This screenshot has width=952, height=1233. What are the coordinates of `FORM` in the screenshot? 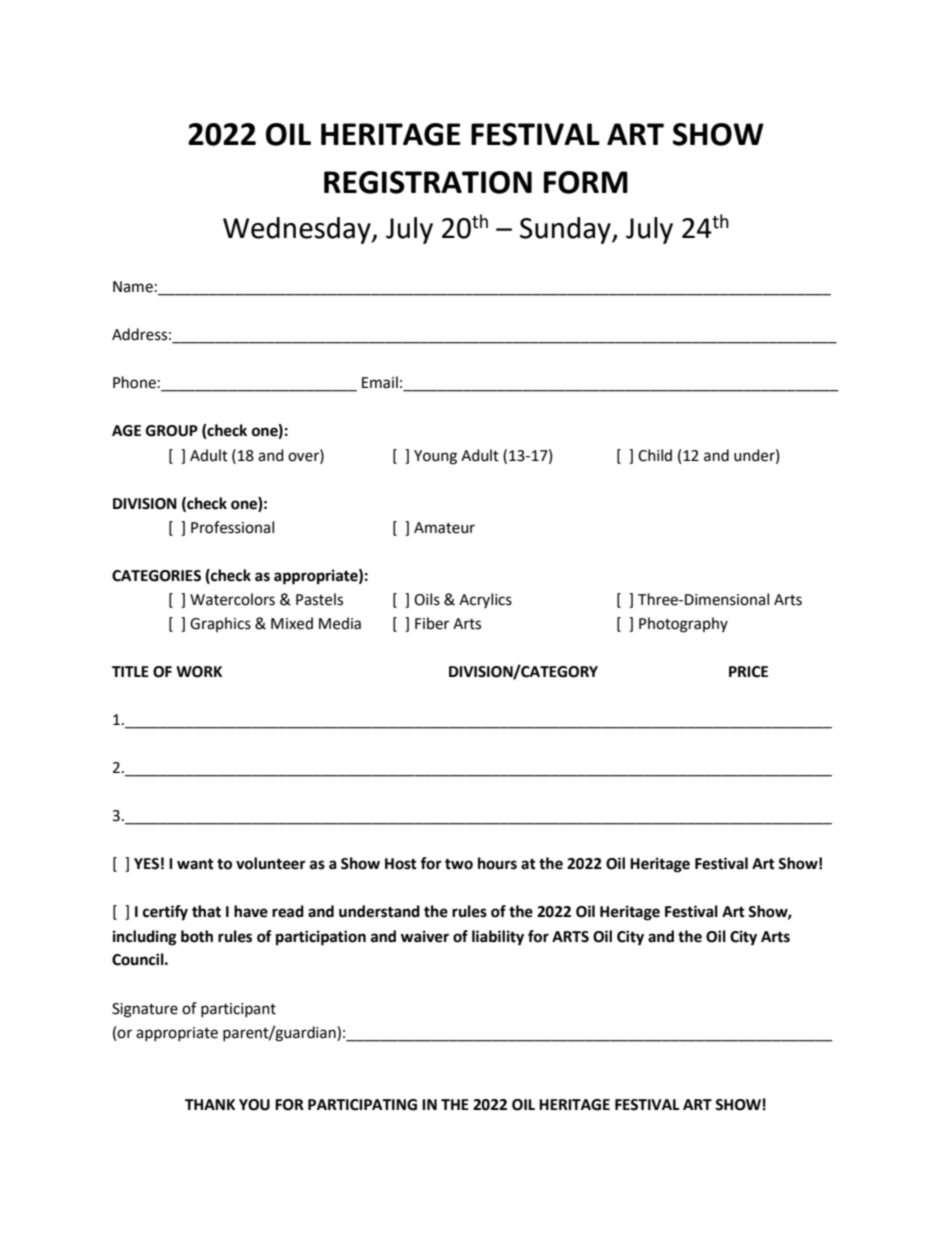 It's located at (586, 182).
